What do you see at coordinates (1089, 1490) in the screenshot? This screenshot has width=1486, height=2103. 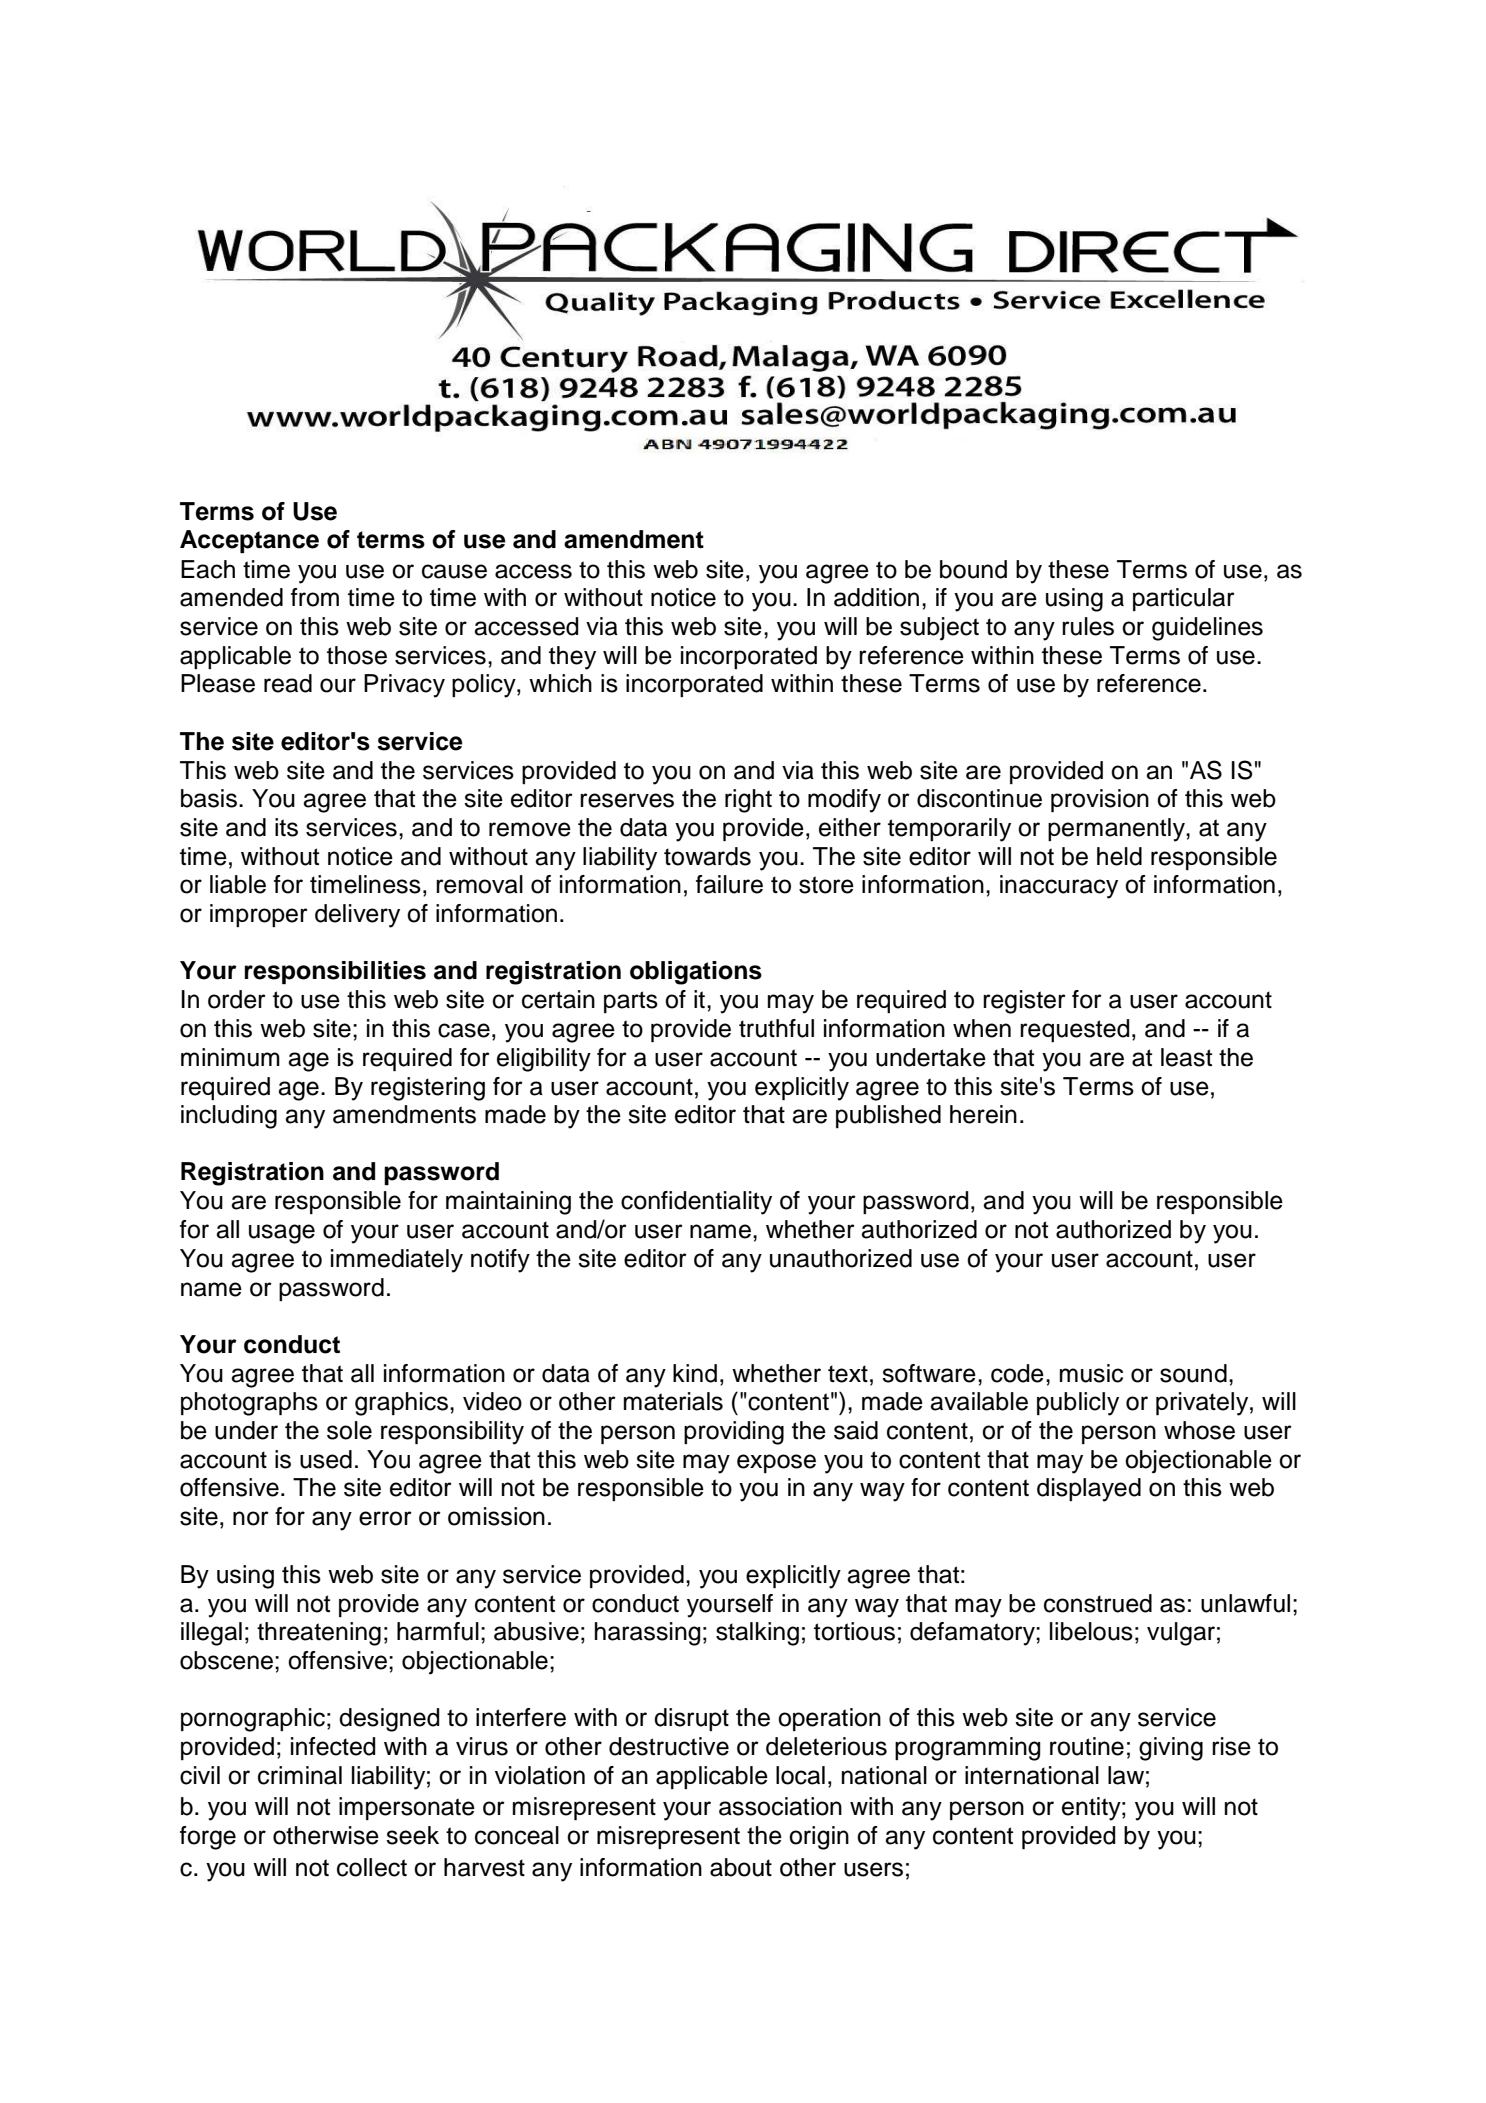 I see `displayed` at bounding box center [1089, 1490].
